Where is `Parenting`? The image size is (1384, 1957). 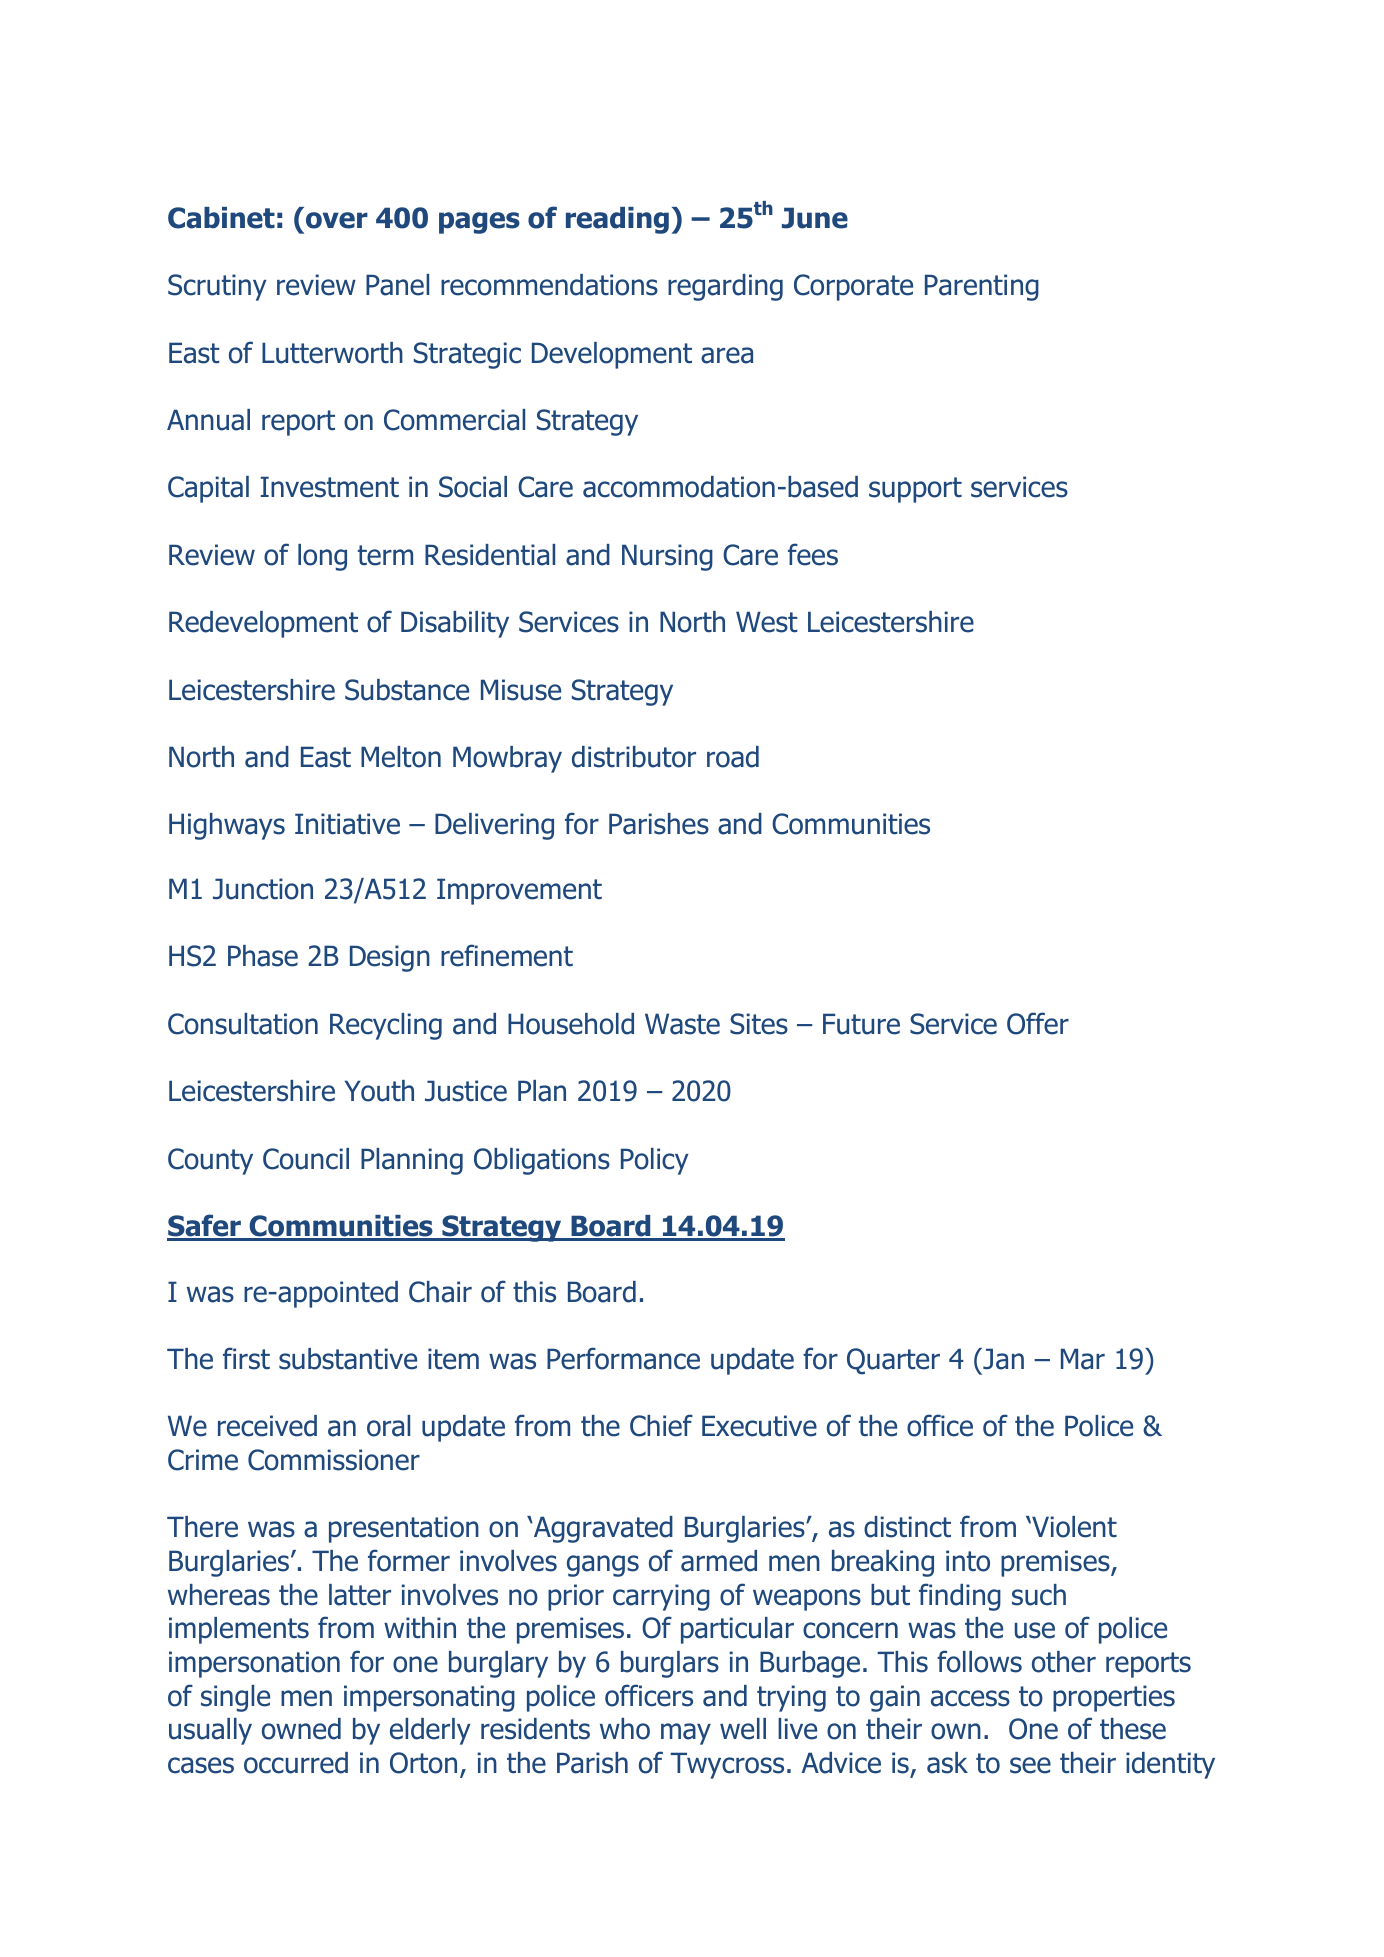
Parenting is located at coordinates (982, 287).
